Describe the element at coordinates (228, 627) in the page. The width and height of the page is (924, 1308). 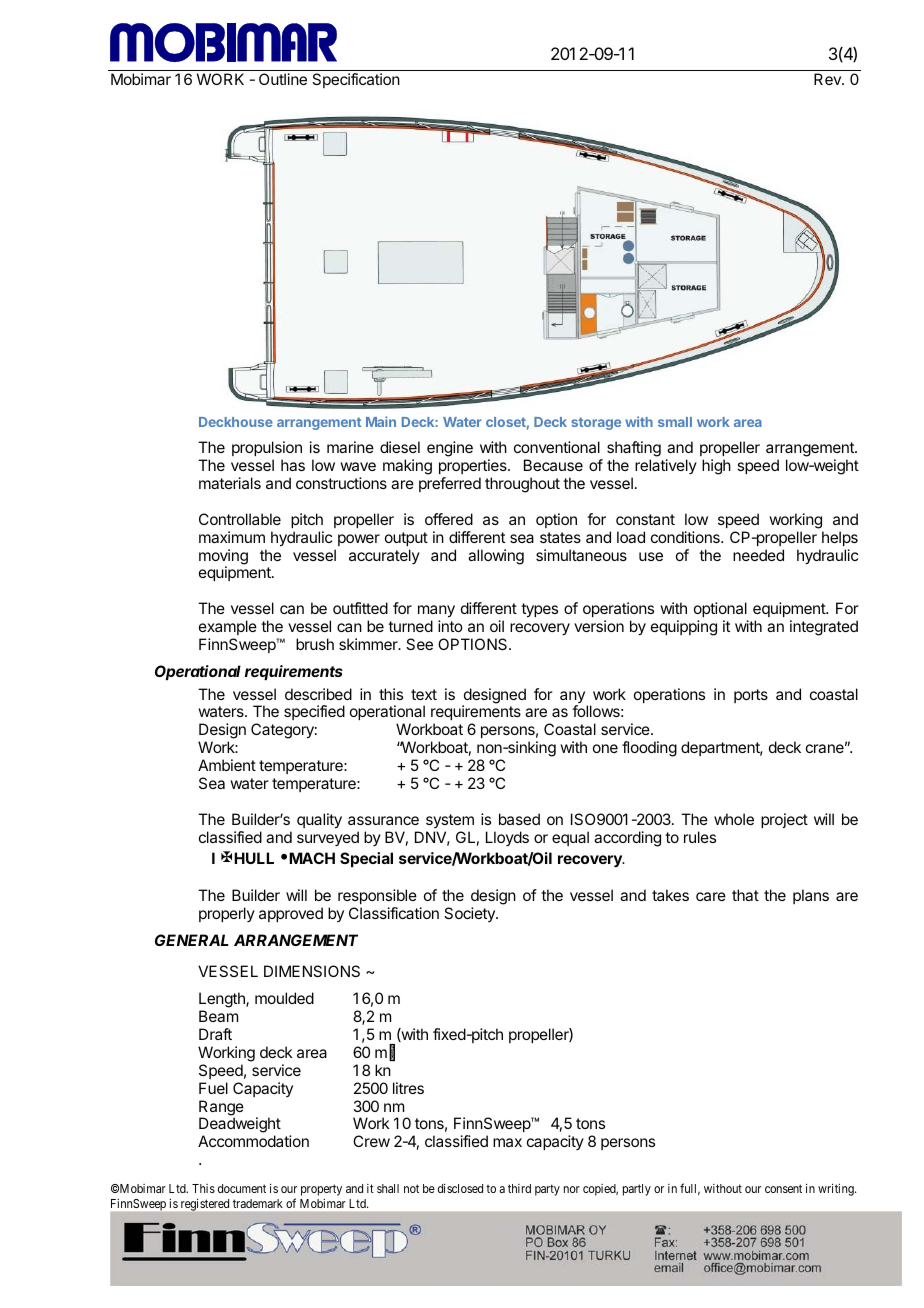
I see `example` at that location.
